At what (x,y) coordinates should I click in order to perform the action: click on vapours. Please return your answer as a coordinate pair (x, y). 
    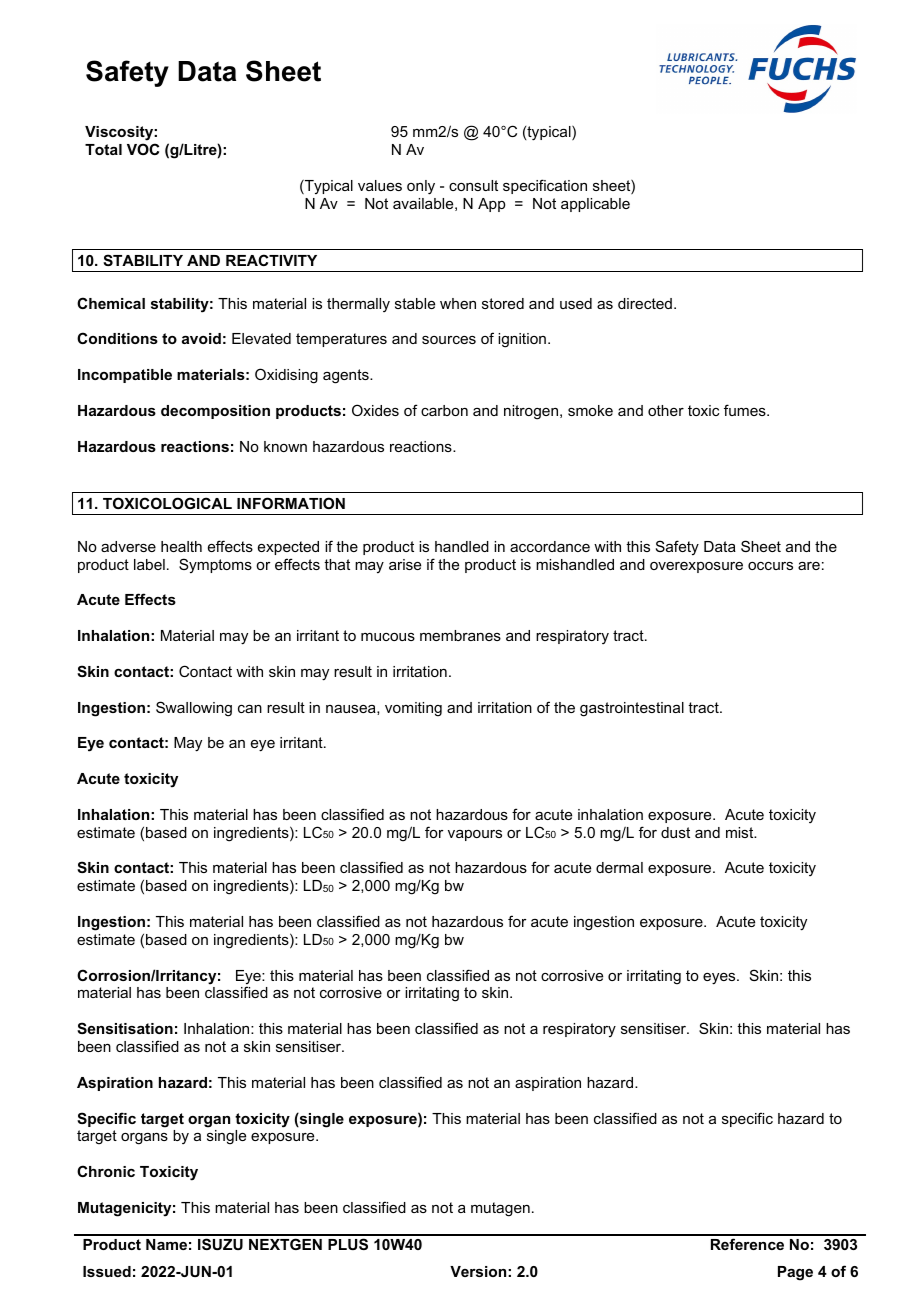
    Looking at the image, I should click on (475, 835).
